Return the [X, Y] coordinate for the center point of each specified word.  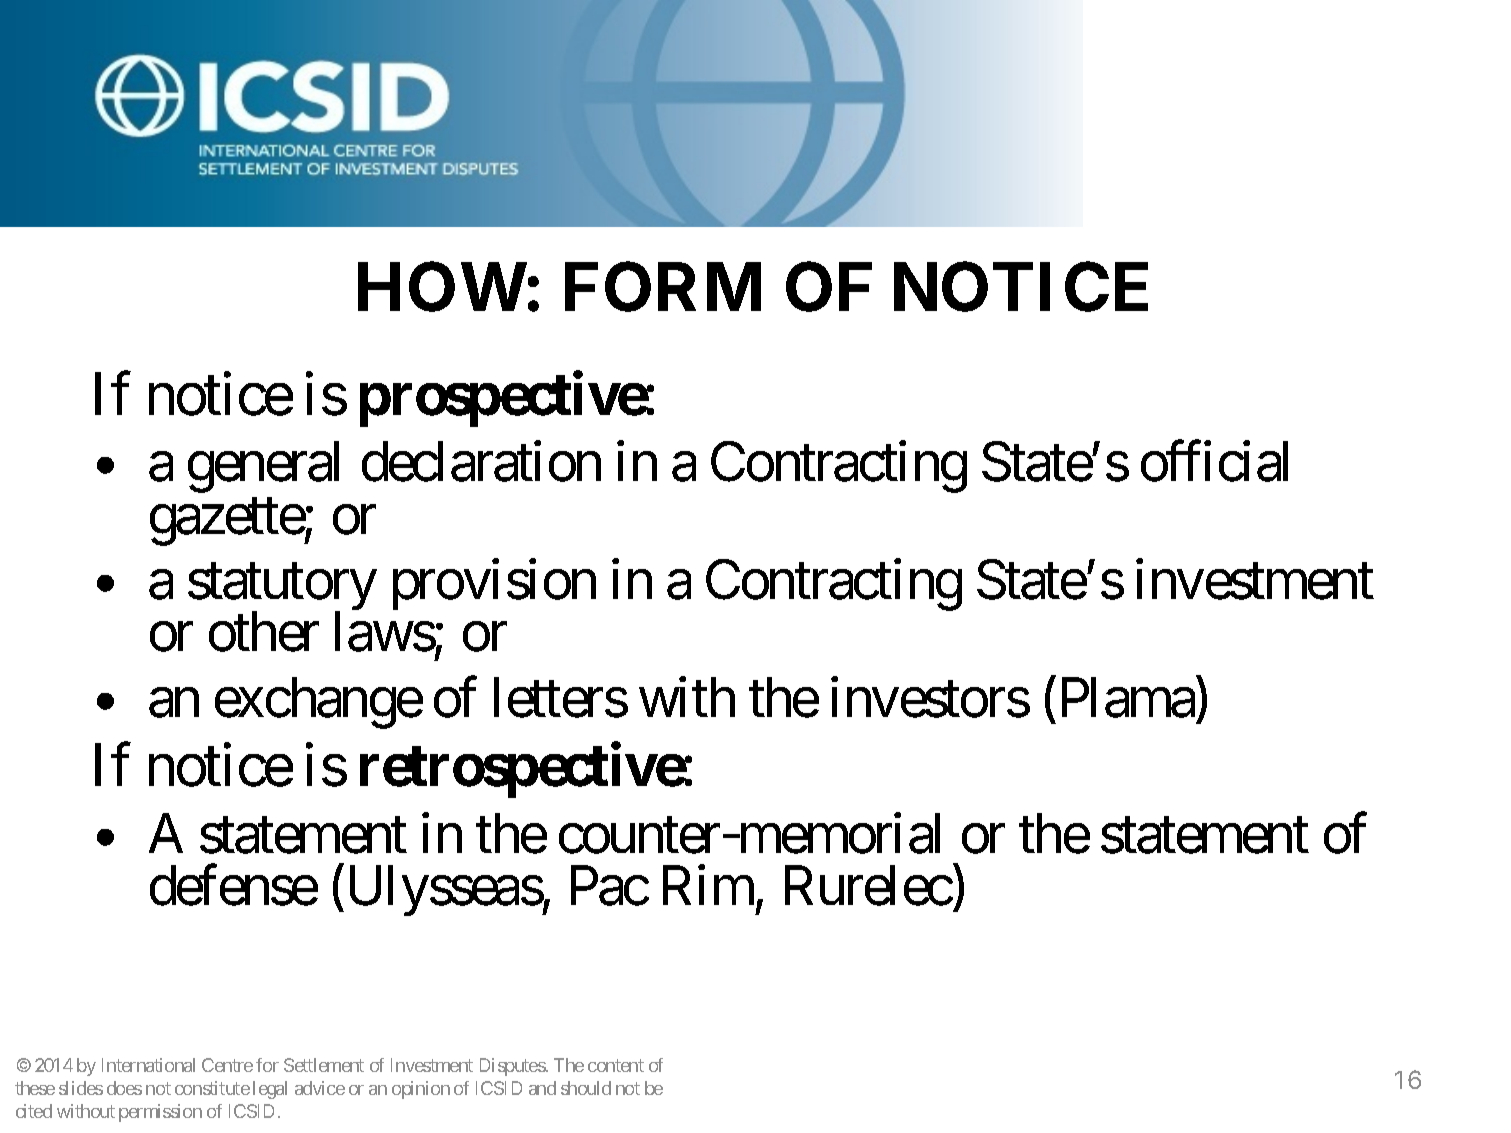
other [264, 632]
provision [494, 585]
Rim [708, 885]
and [542, 1088]
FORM [663, 287]
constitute [212, 1088]
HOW [442, 287]
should [586, 1088]
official [1214, 462]
